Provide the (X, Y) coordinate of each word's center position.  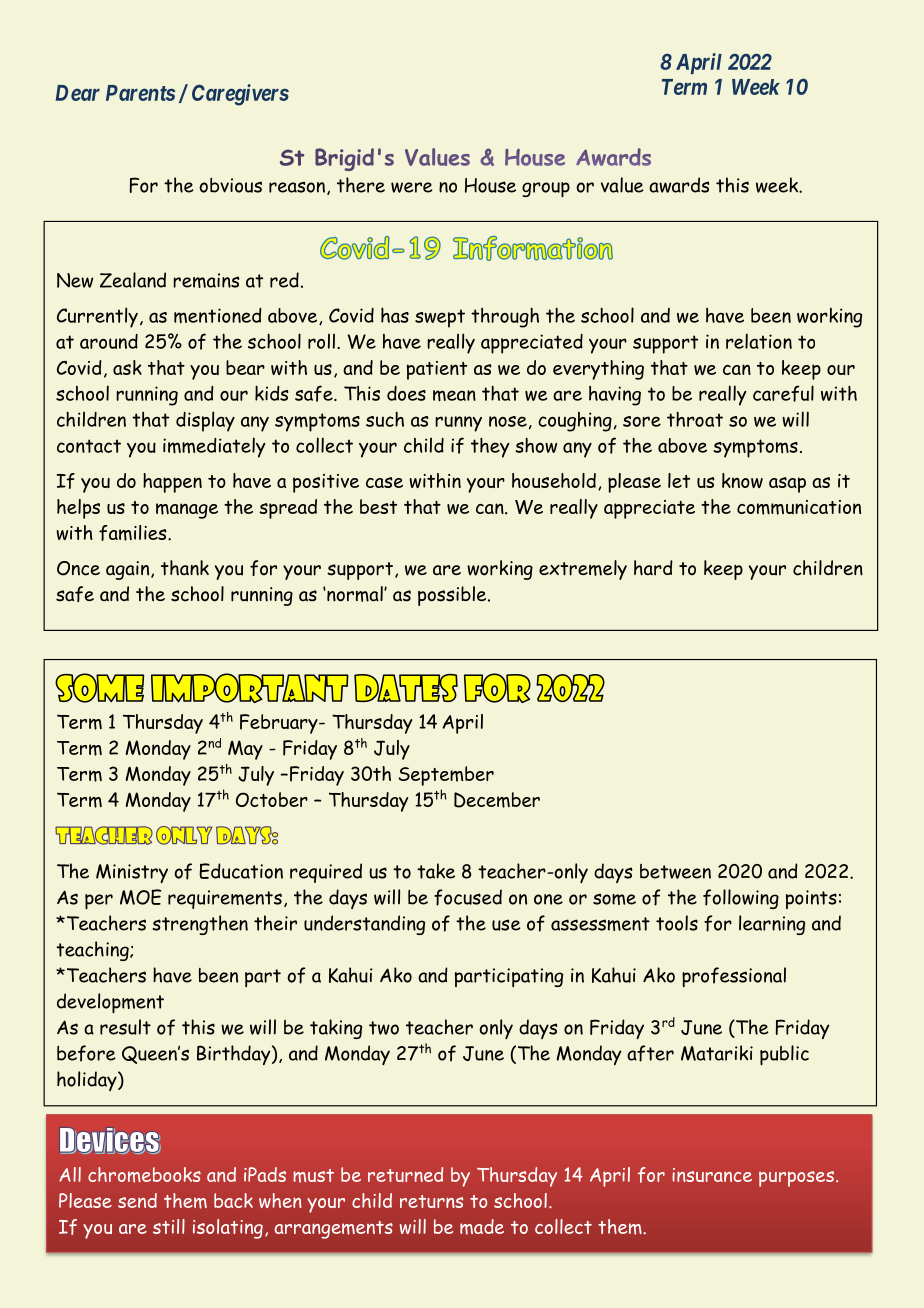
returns (431, 1201)
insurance (712, 1175)
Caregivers (240, 95)
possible (453, 596)
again (129, 570)
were (412, 187)
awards (679, 185)
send (137, 1200)
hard (653, 568)
